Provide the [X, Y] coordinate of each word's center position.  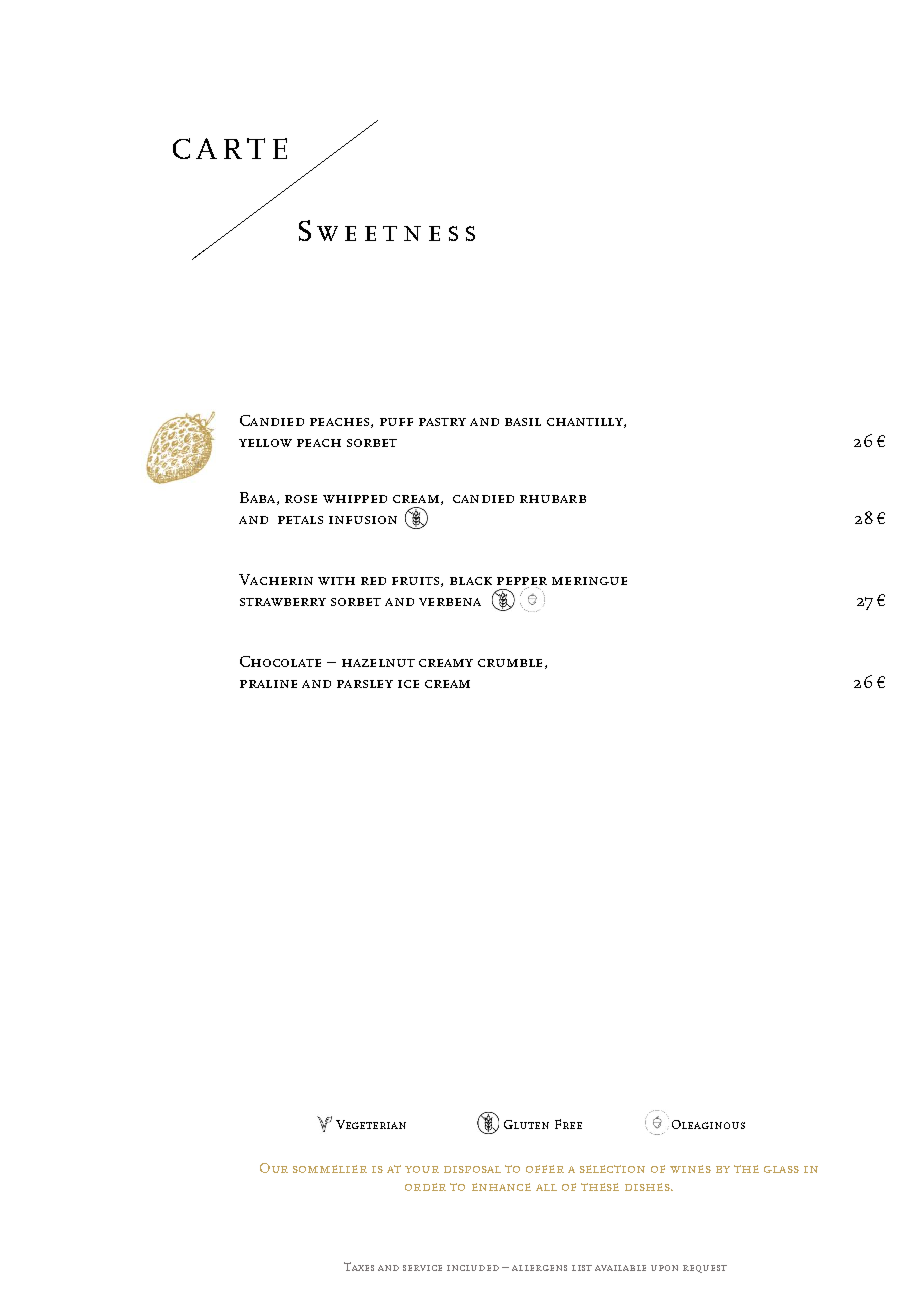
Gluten [526, 1124]
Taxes [359, 1266]
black [471, 581]
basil [523, 422]
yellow [265, 443]
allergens [539, 1268]
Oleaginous [708, 1124]
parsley [365, 684]
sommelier [330, 1169]
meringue [589, 581]
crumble [510, 663]
